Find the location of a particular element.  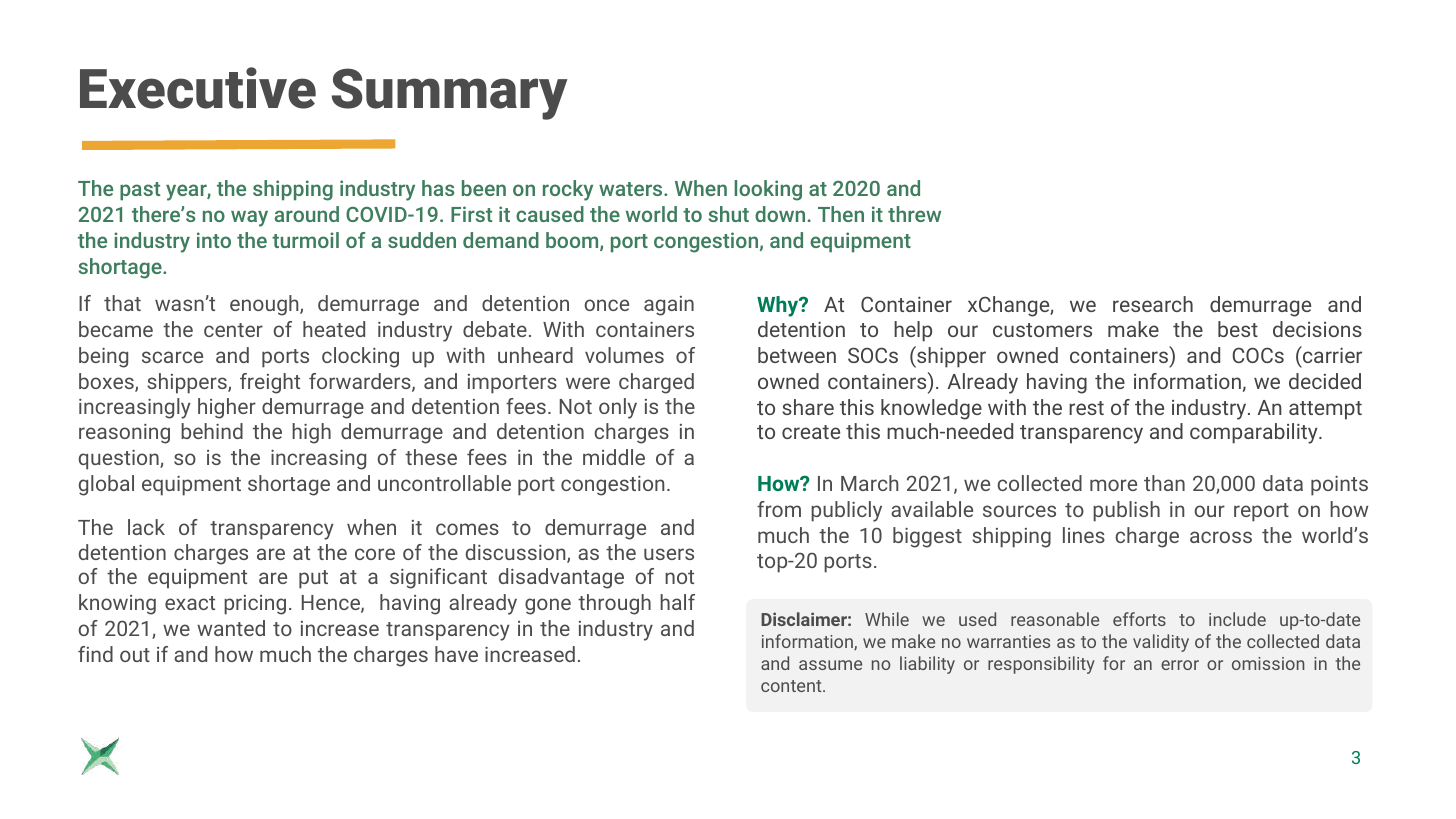

center is located at coordinates (233, 330).
